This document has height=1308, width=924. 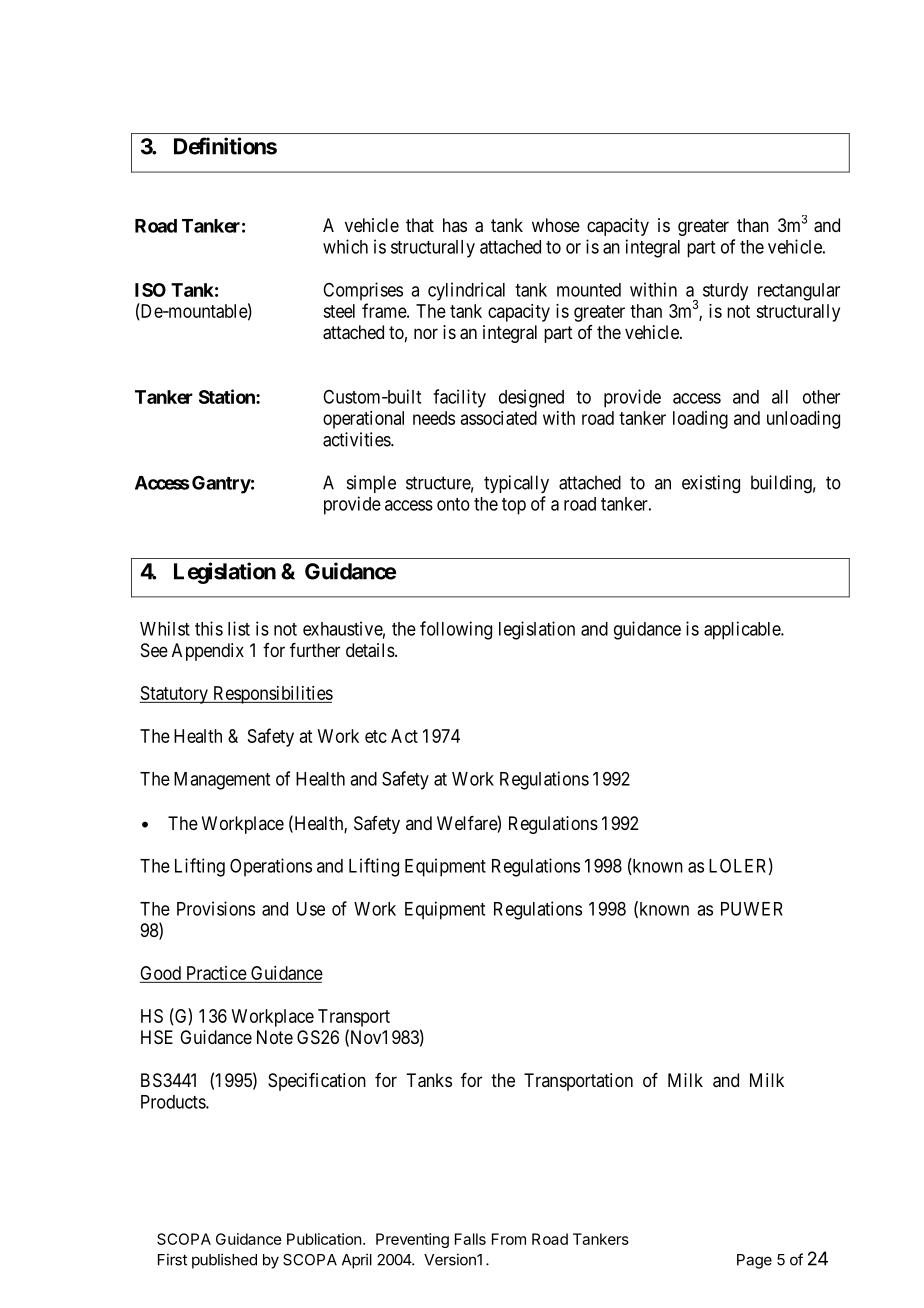 What do you see at coordinates (743, 630) in the document?
I see `applicable` at bounding box center [743, 630].
